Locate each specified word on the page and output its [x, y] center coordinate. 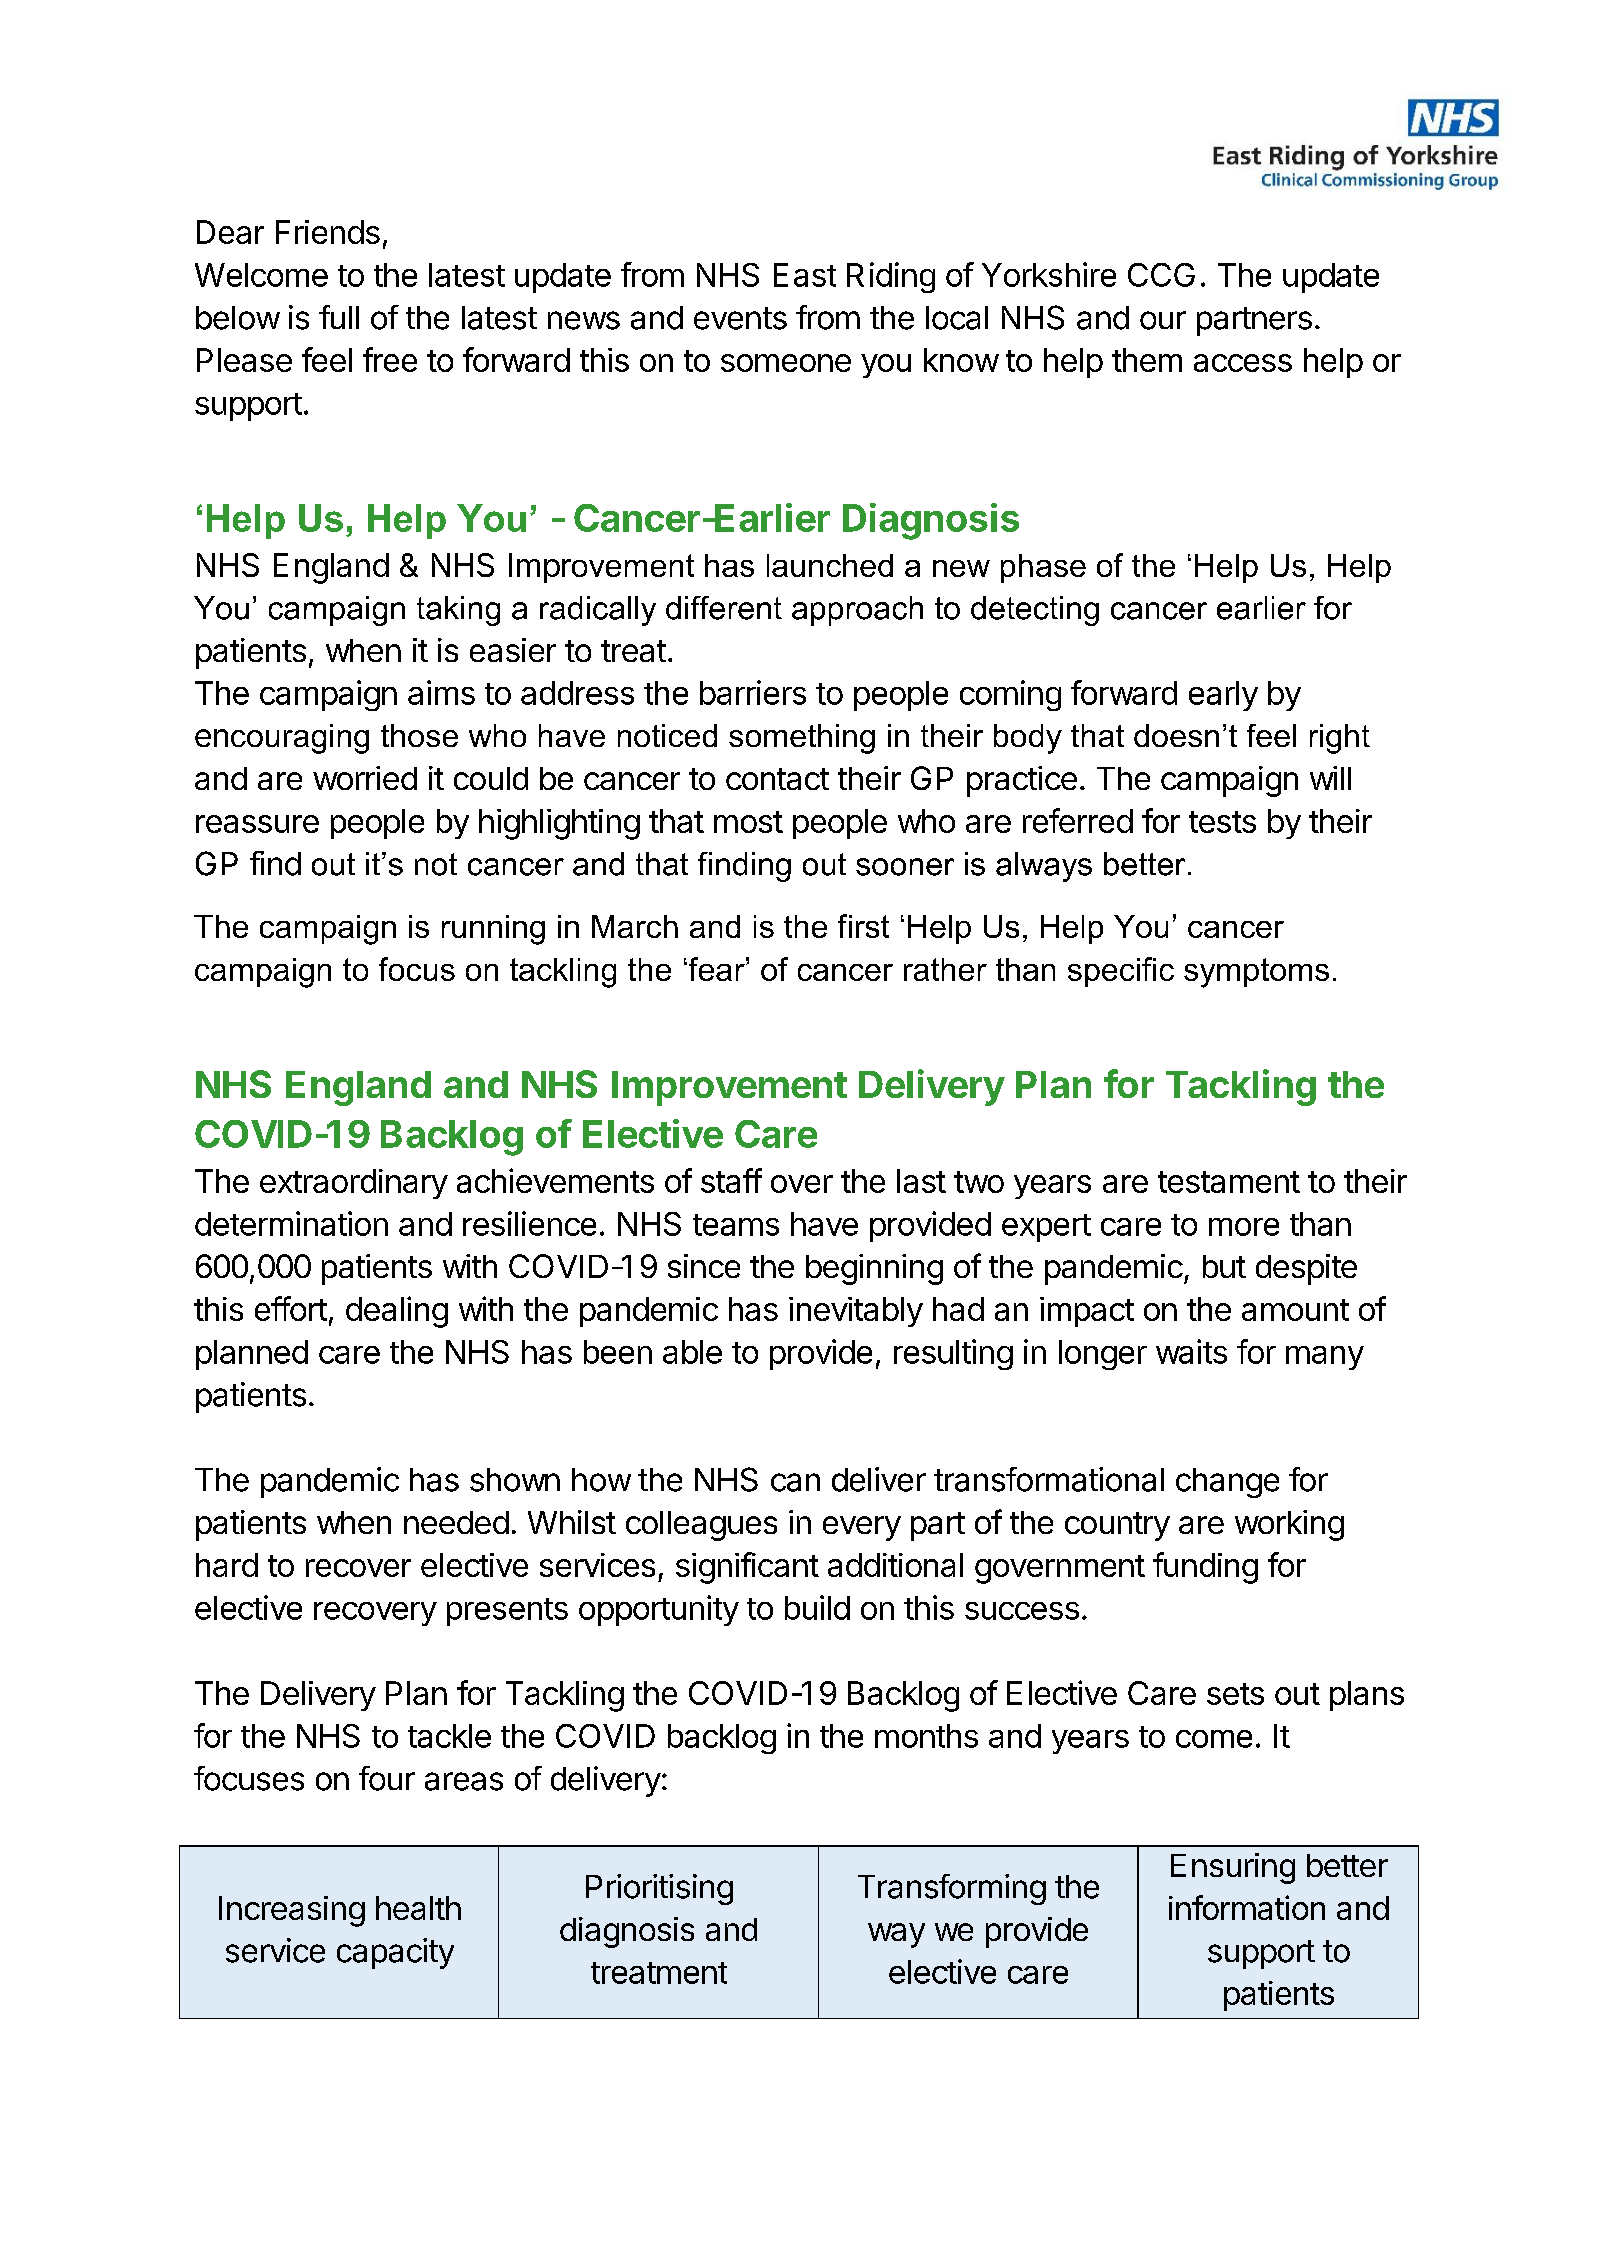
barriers [753, 692]
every [862, 1528]
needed [456, 1522]
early [1223, 696]
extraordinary [354, 1184]
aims [441, 692]
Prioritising [659, 1889]
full [339, 317]
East [805, 275]
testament [1229, 1182]
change [1227, 1483]
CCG [1161, 275]
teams [736, 1225]
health [418, 1908]
